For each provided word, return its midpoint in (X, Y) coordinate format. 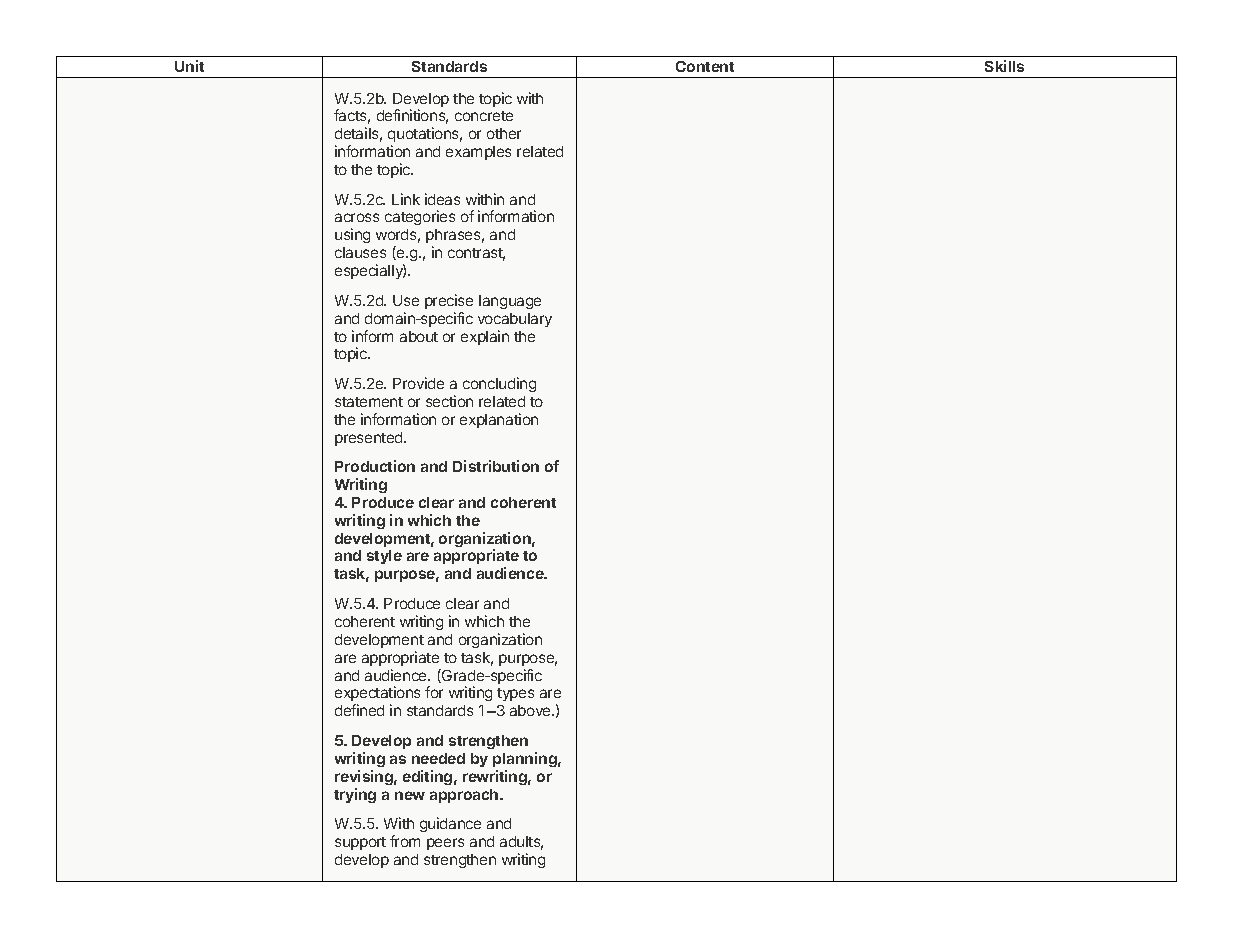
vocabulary (515, 320)
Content (705, 66)
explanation (499, 420)
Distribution (496, 466)
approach (465, 796)
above (531, 710)
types (515, 694)
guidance (450, 824)
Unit (189, 66)
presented (370, 439)
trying (355, 795)
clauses (360, 252)
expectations (377, 695)
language (510, 302)
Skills (1004, 66)
